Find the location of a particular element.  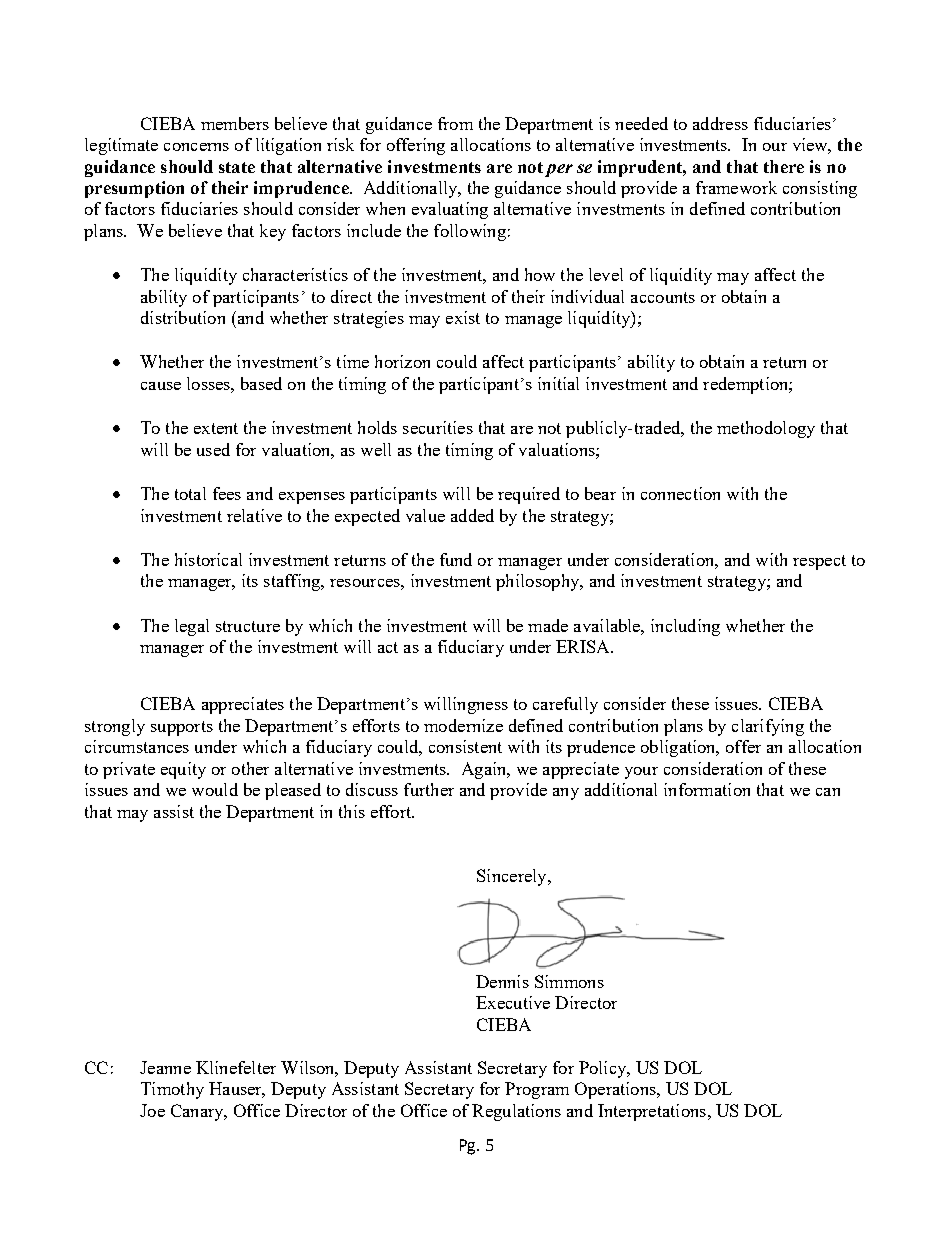

including is located at coordinates (685, 627).
